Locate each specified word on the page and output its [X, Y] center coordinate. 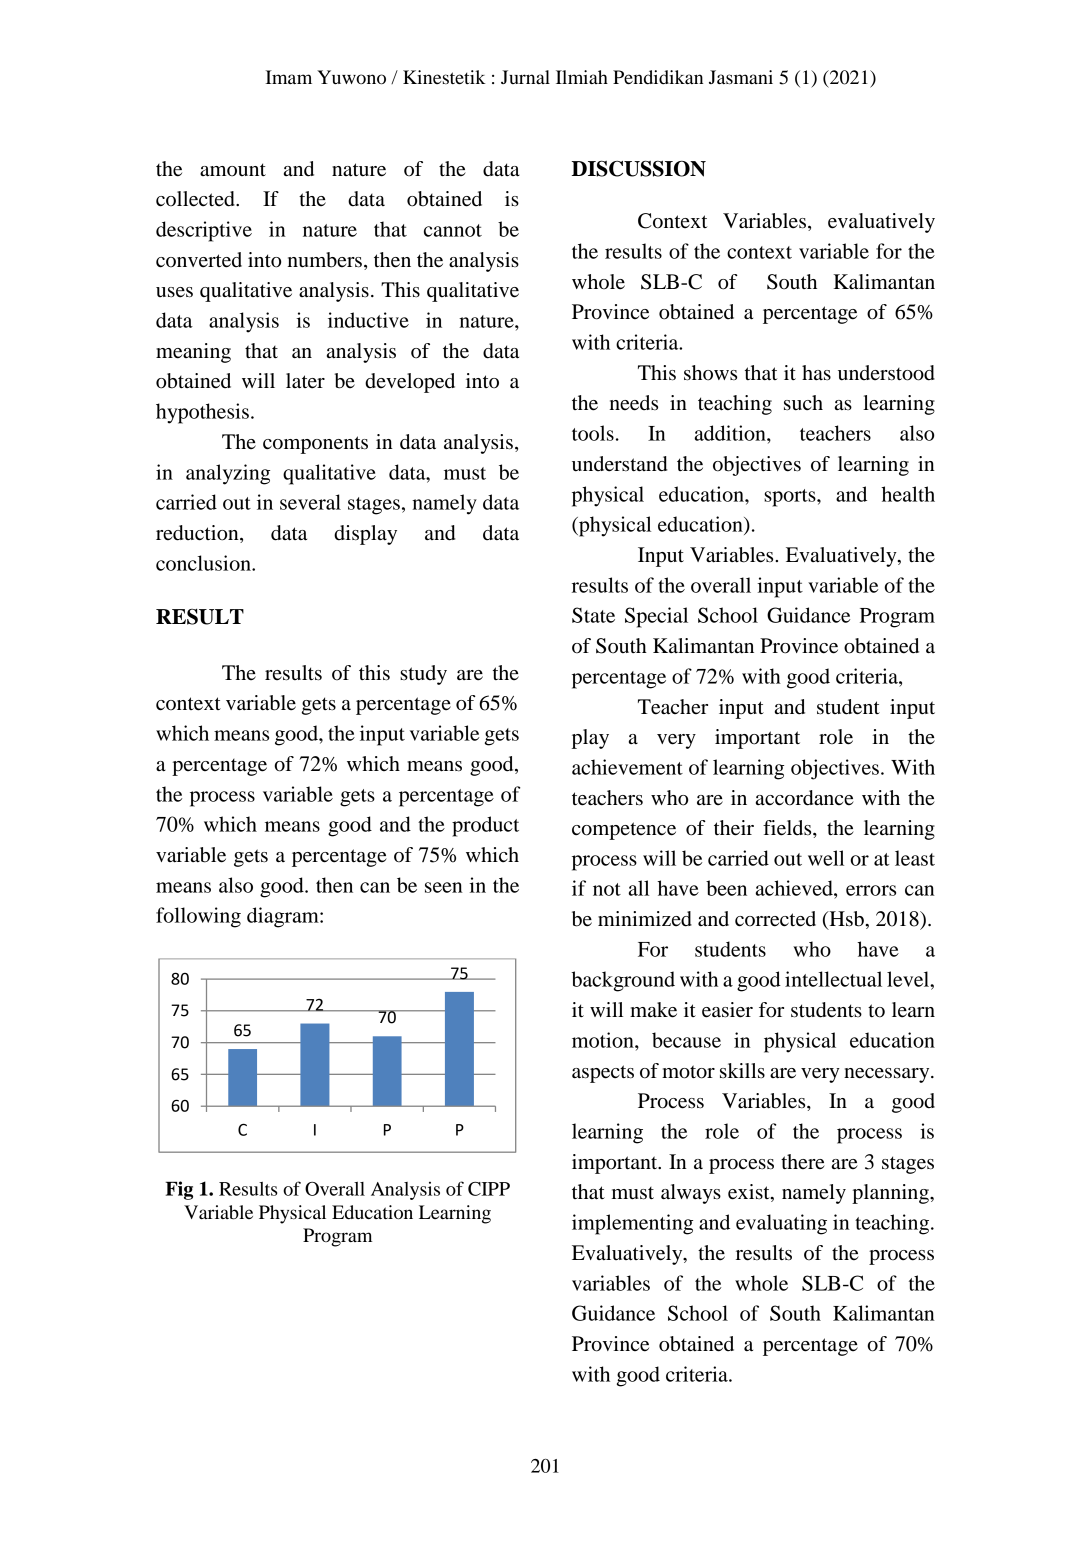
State [593, 615]
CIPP [489, 1189]
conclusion [204, 563]
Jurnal [525, 77]
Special [656, 617]
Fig [179, 1190]
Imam [288, 77]
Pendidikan [658, 77]
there [803, 1162]
